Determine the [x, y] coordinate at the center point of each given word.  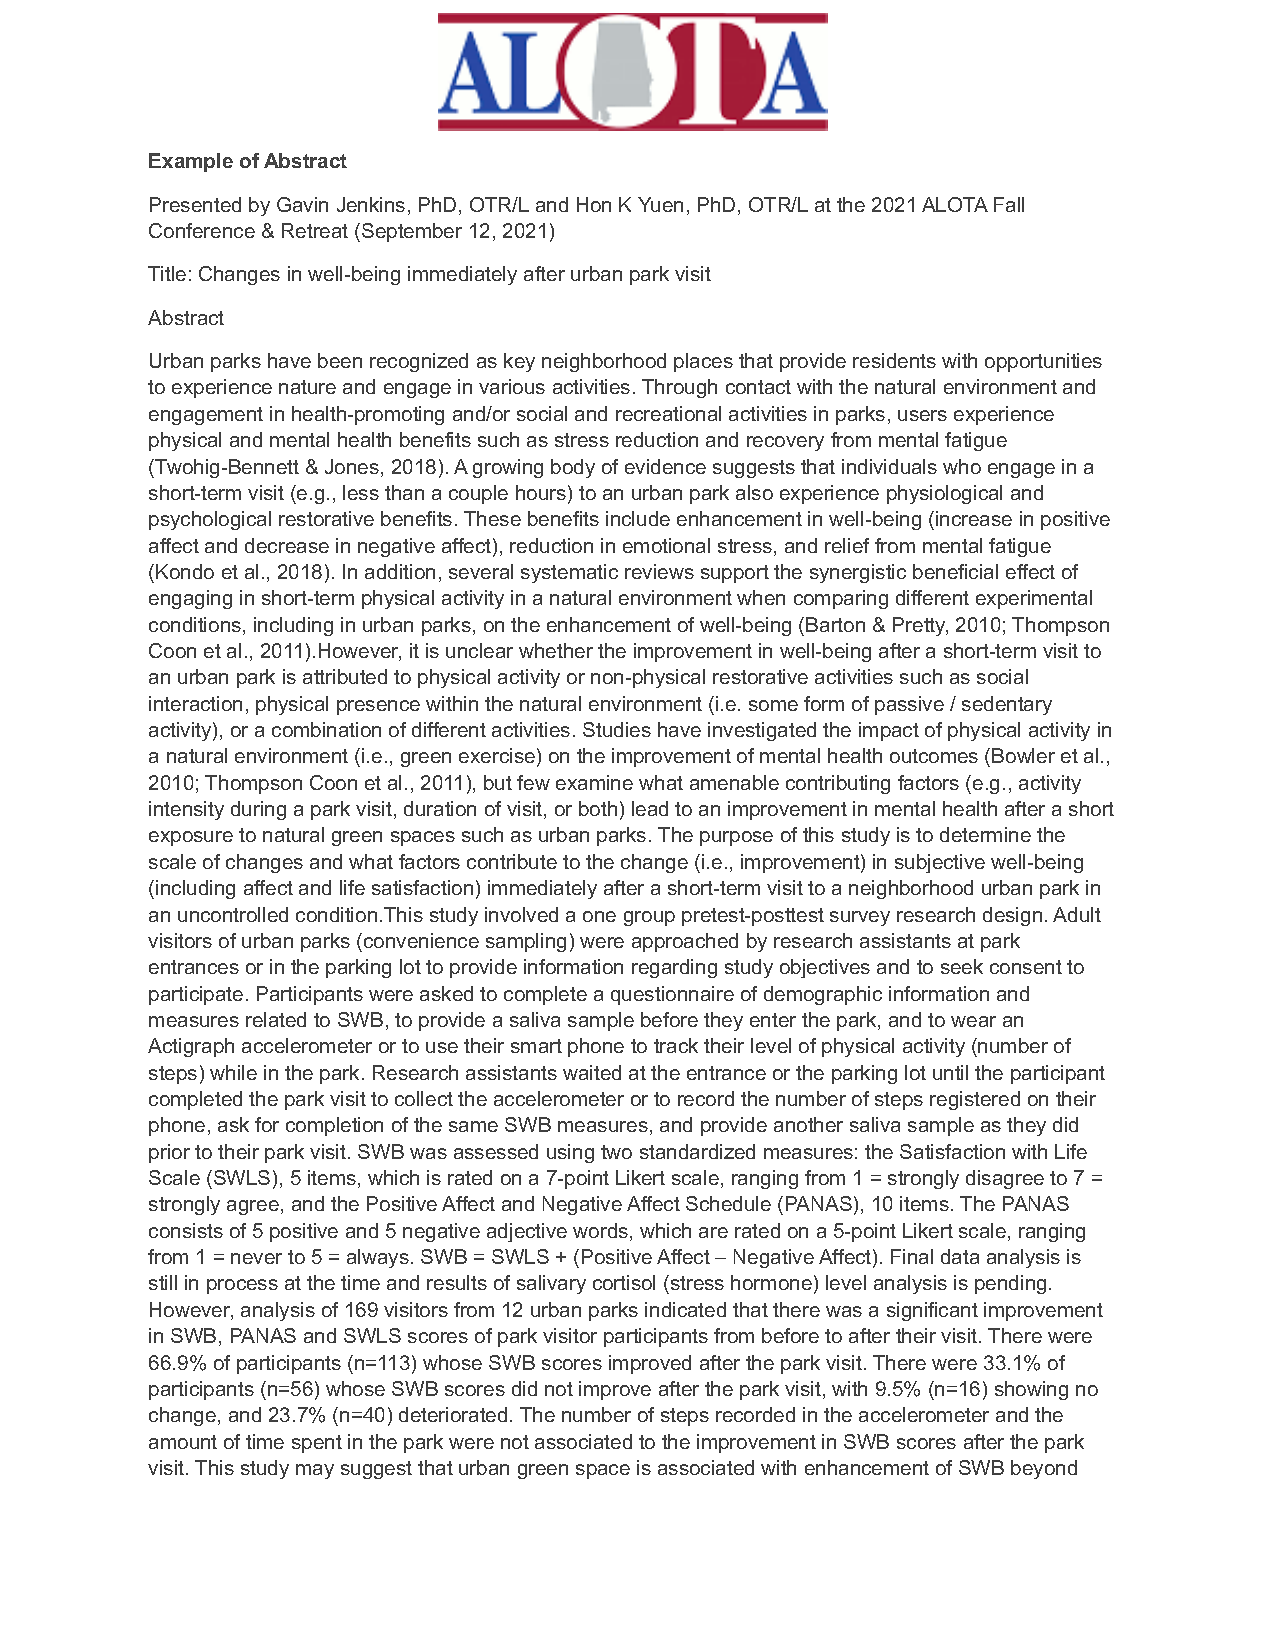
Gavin [302, 204]
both [598, 808]
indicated [685, 1309]
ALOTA [955, 204]
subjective [940, 863]
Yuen [660, 204]
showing [1031, 1390]
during [258, 810]
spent [317, 1444]
